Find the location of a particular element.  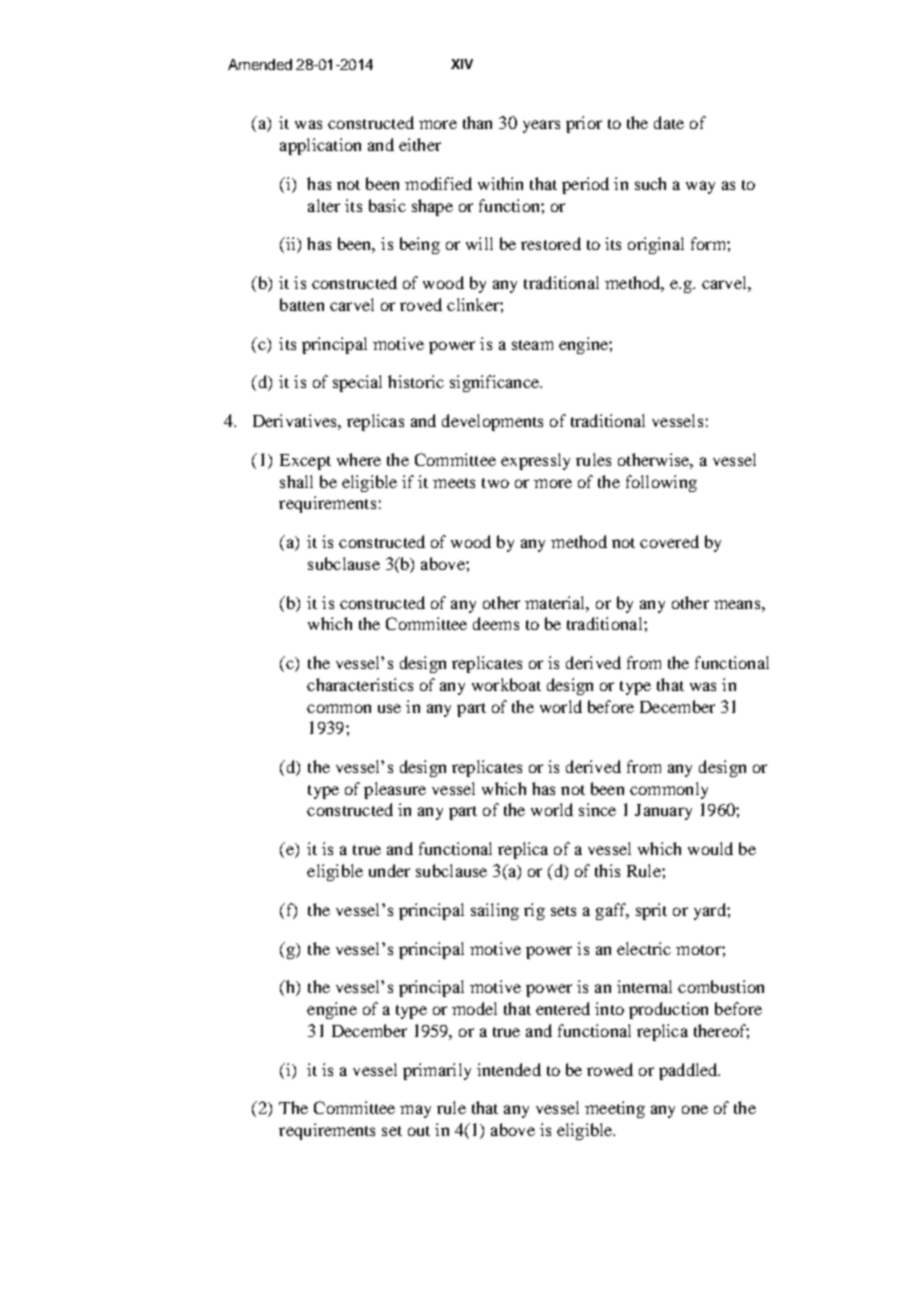

covered is located at coordinates (669, 541).
